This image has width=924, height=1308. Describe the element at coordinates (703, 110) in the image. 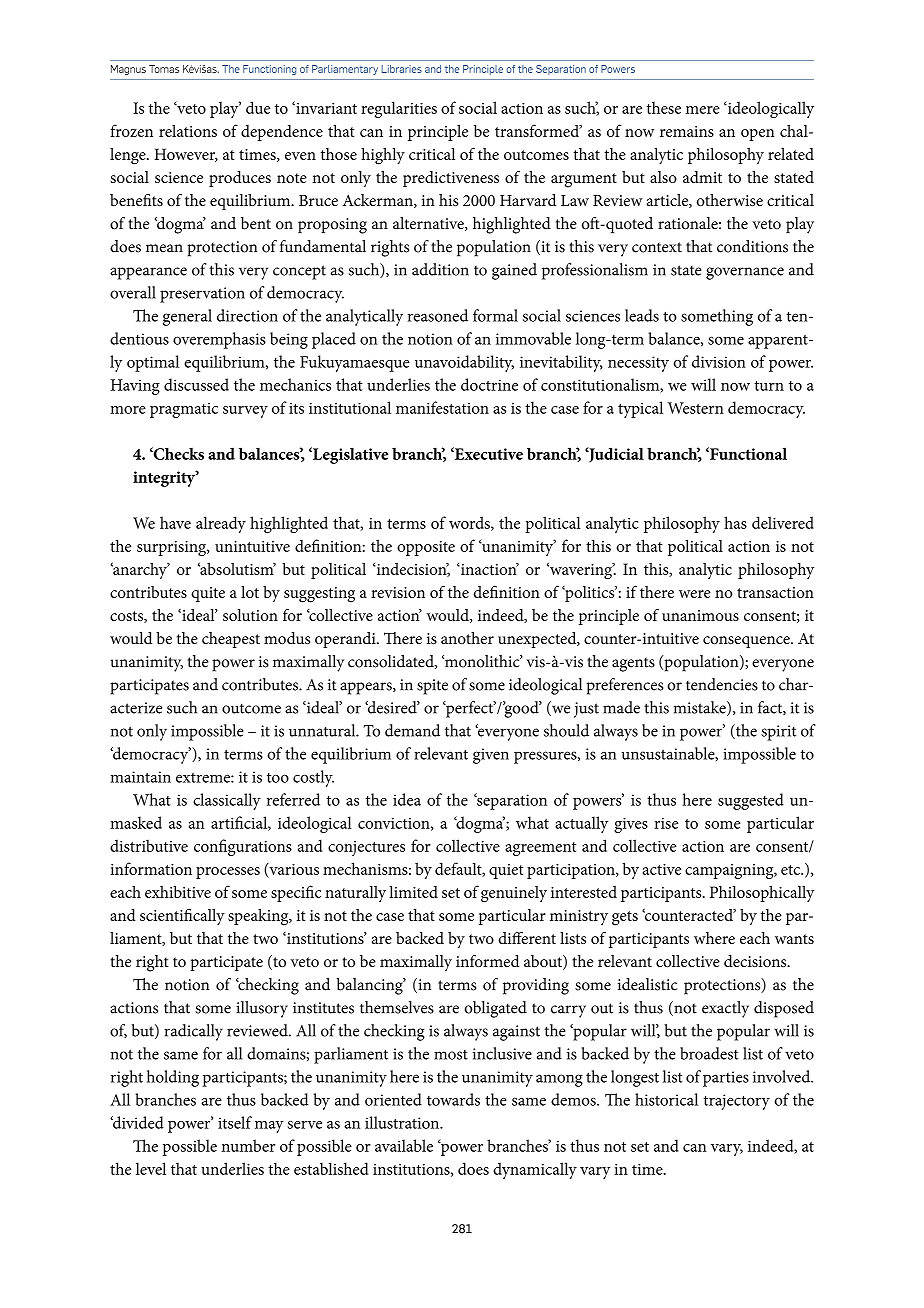

I see `mere` at that location.
